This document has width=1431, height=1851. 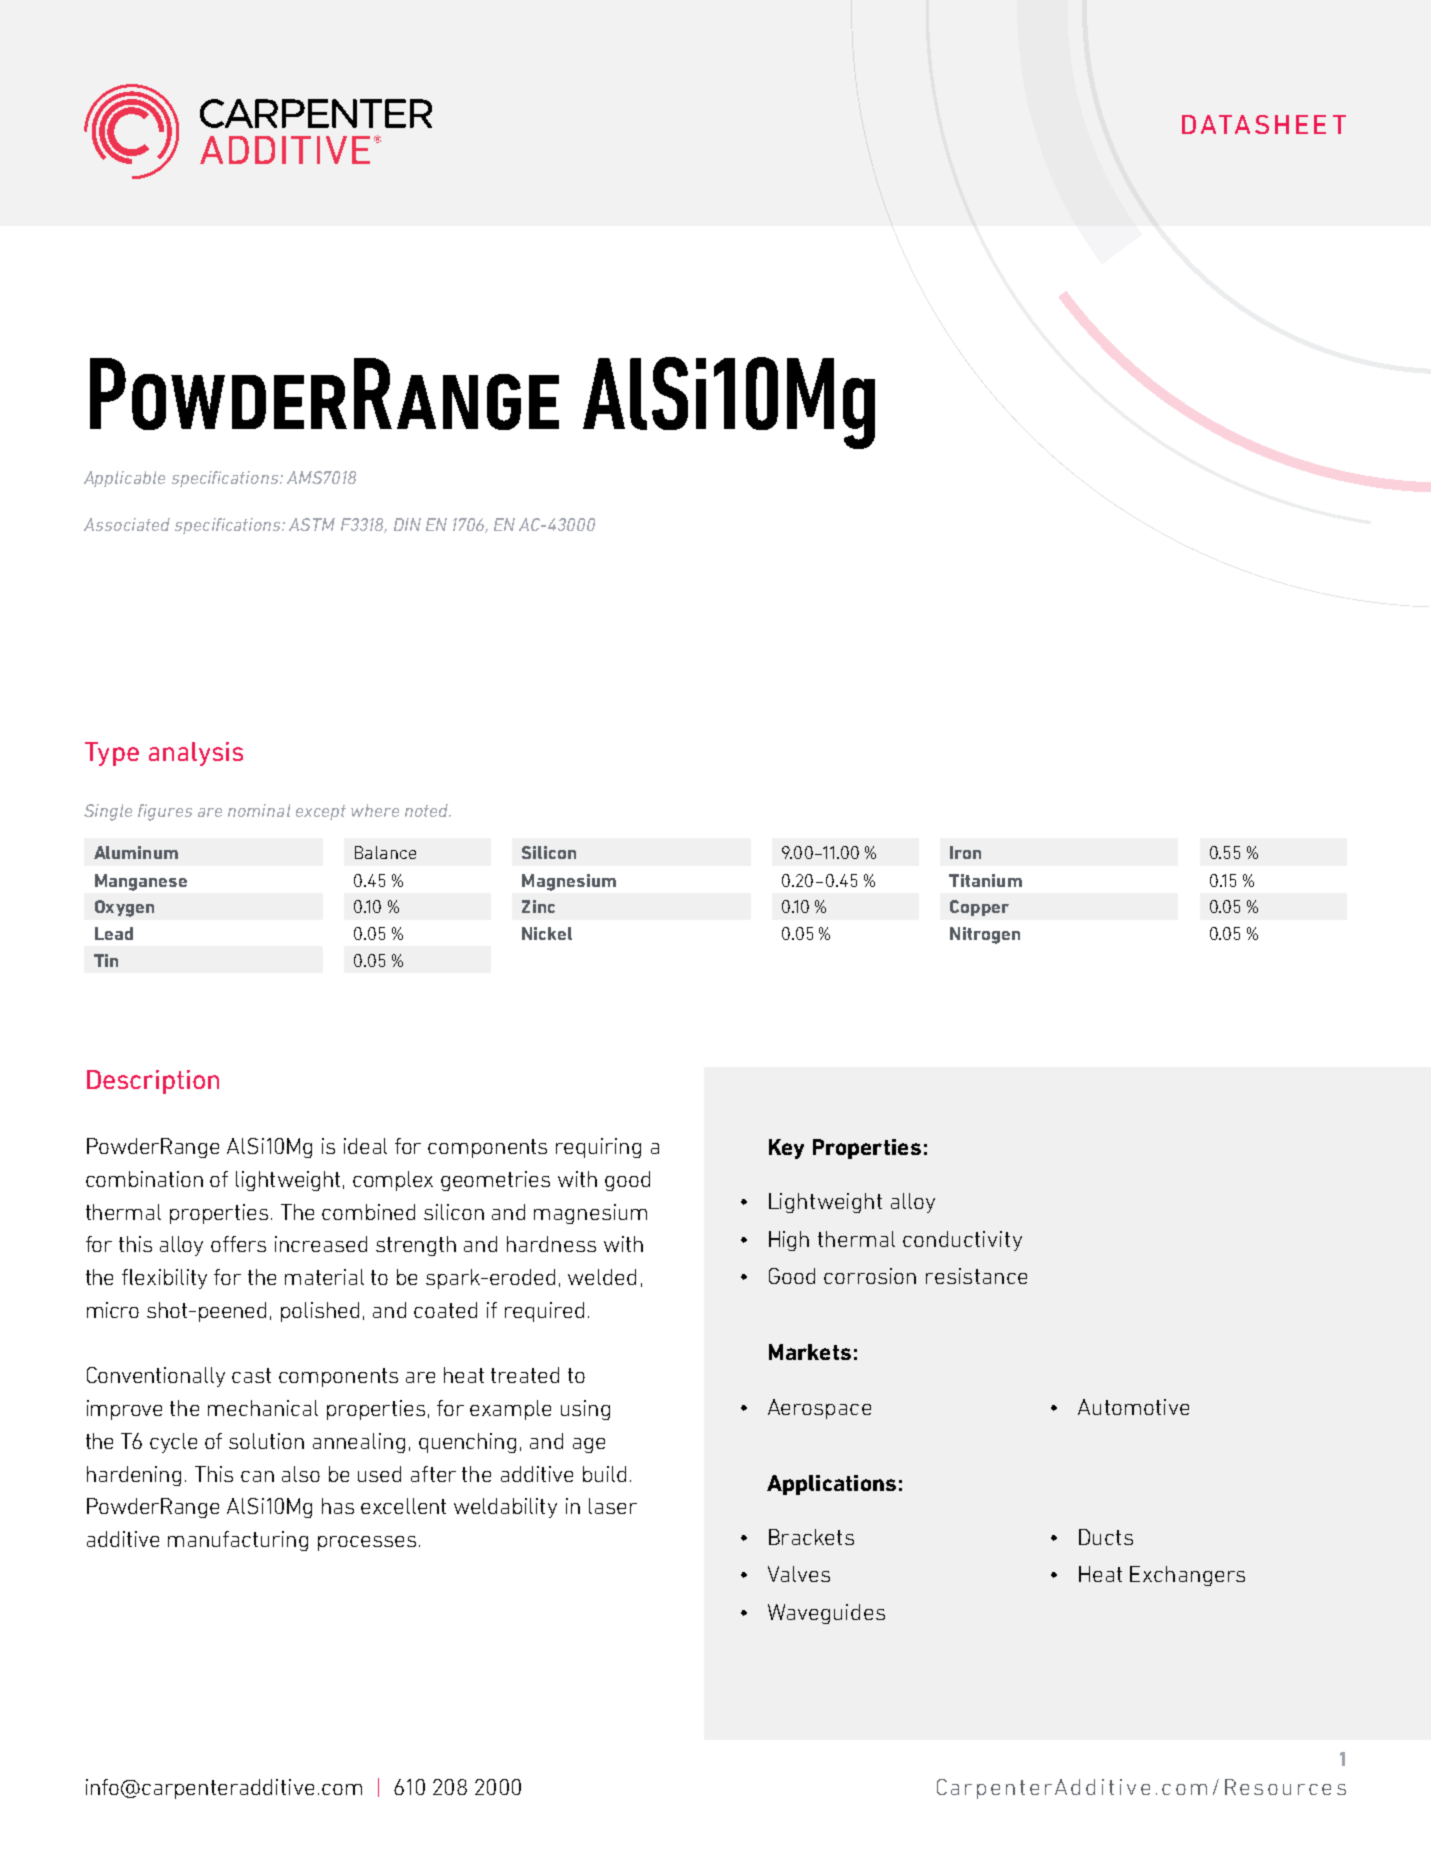 I want to click on laser, so click(x=613, y=1506).
